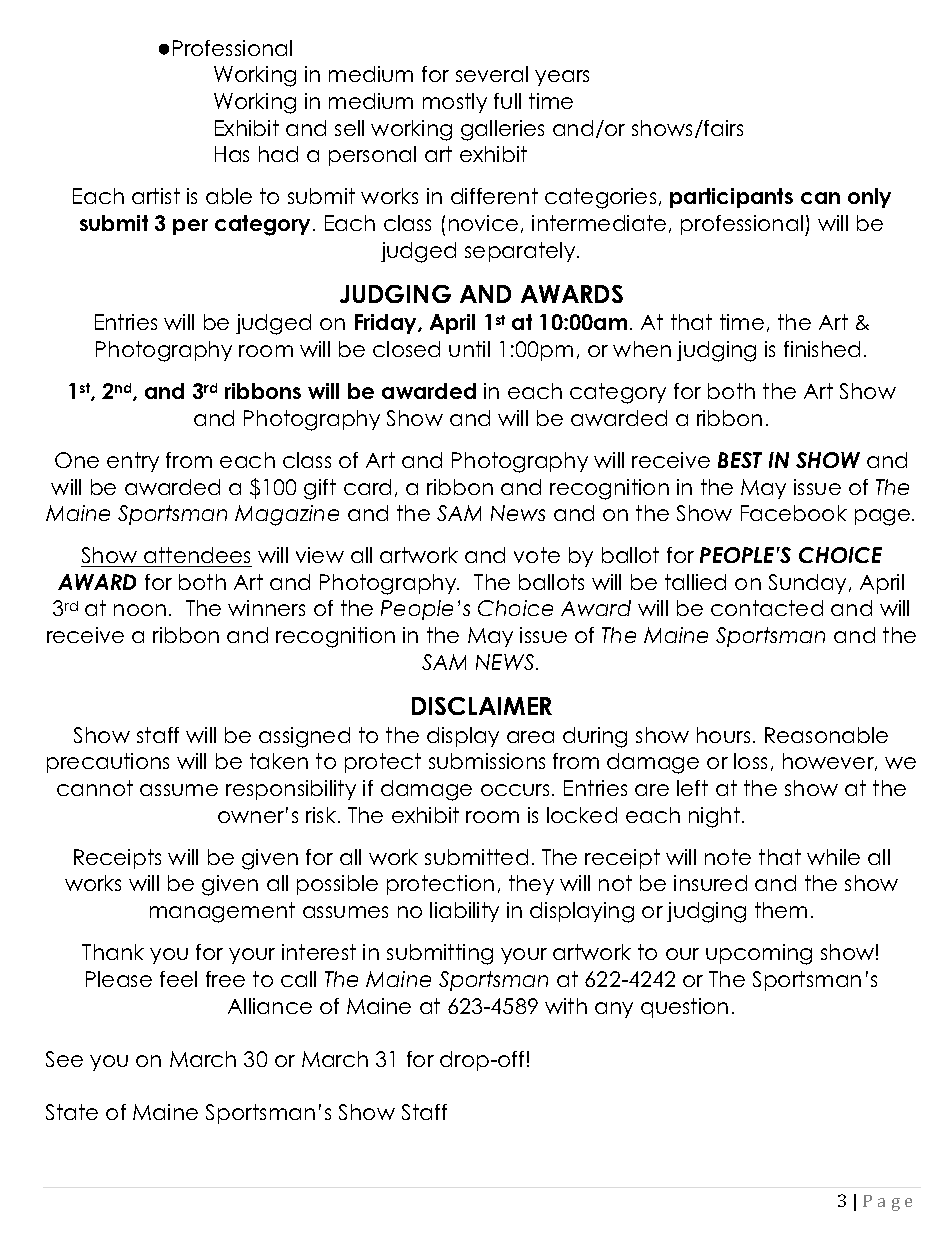  I want to click on participants, so click(731, 198).
